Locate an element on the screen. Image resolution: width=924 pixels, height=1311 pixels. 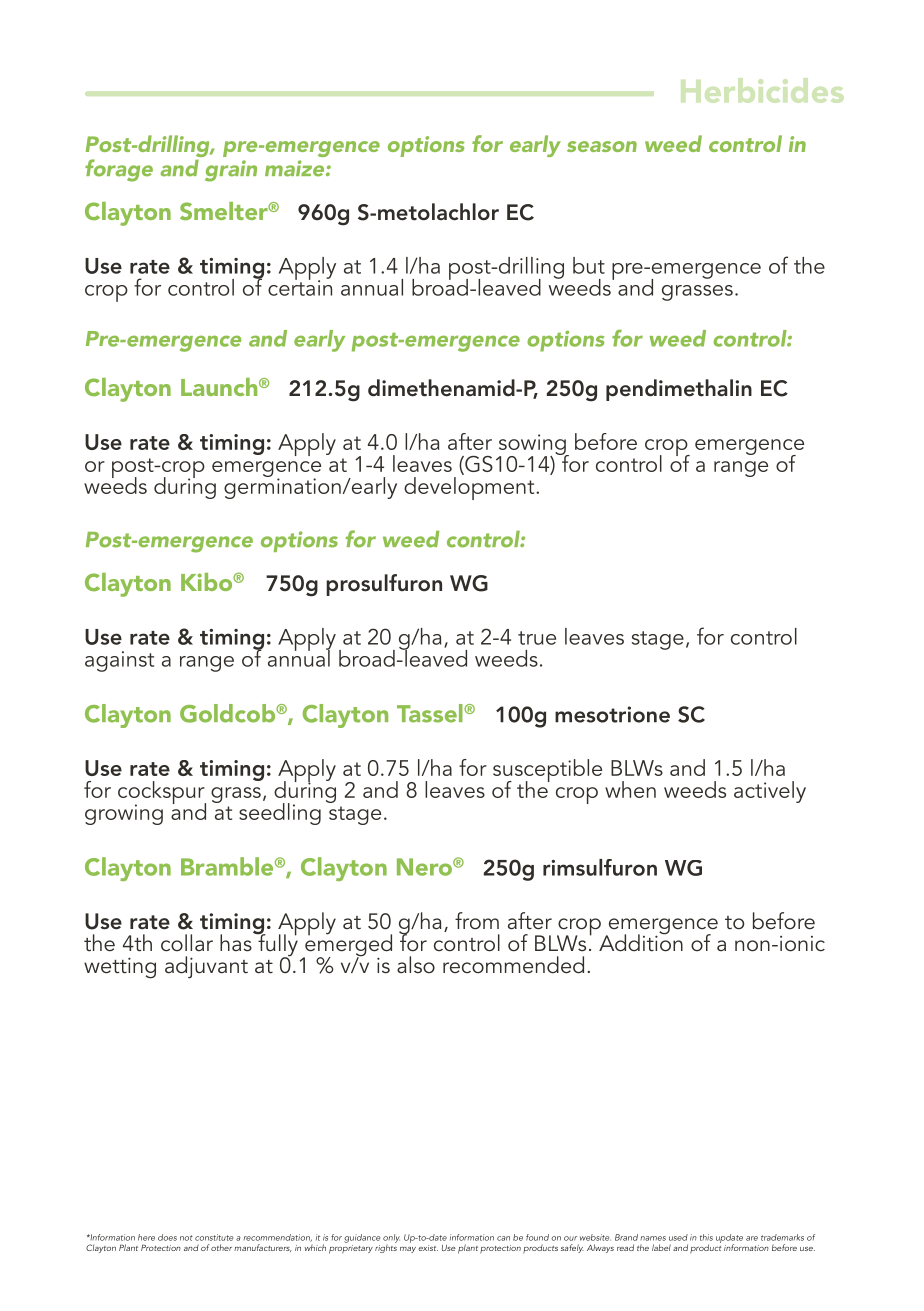
actively is located at coordinates (770, 792).
